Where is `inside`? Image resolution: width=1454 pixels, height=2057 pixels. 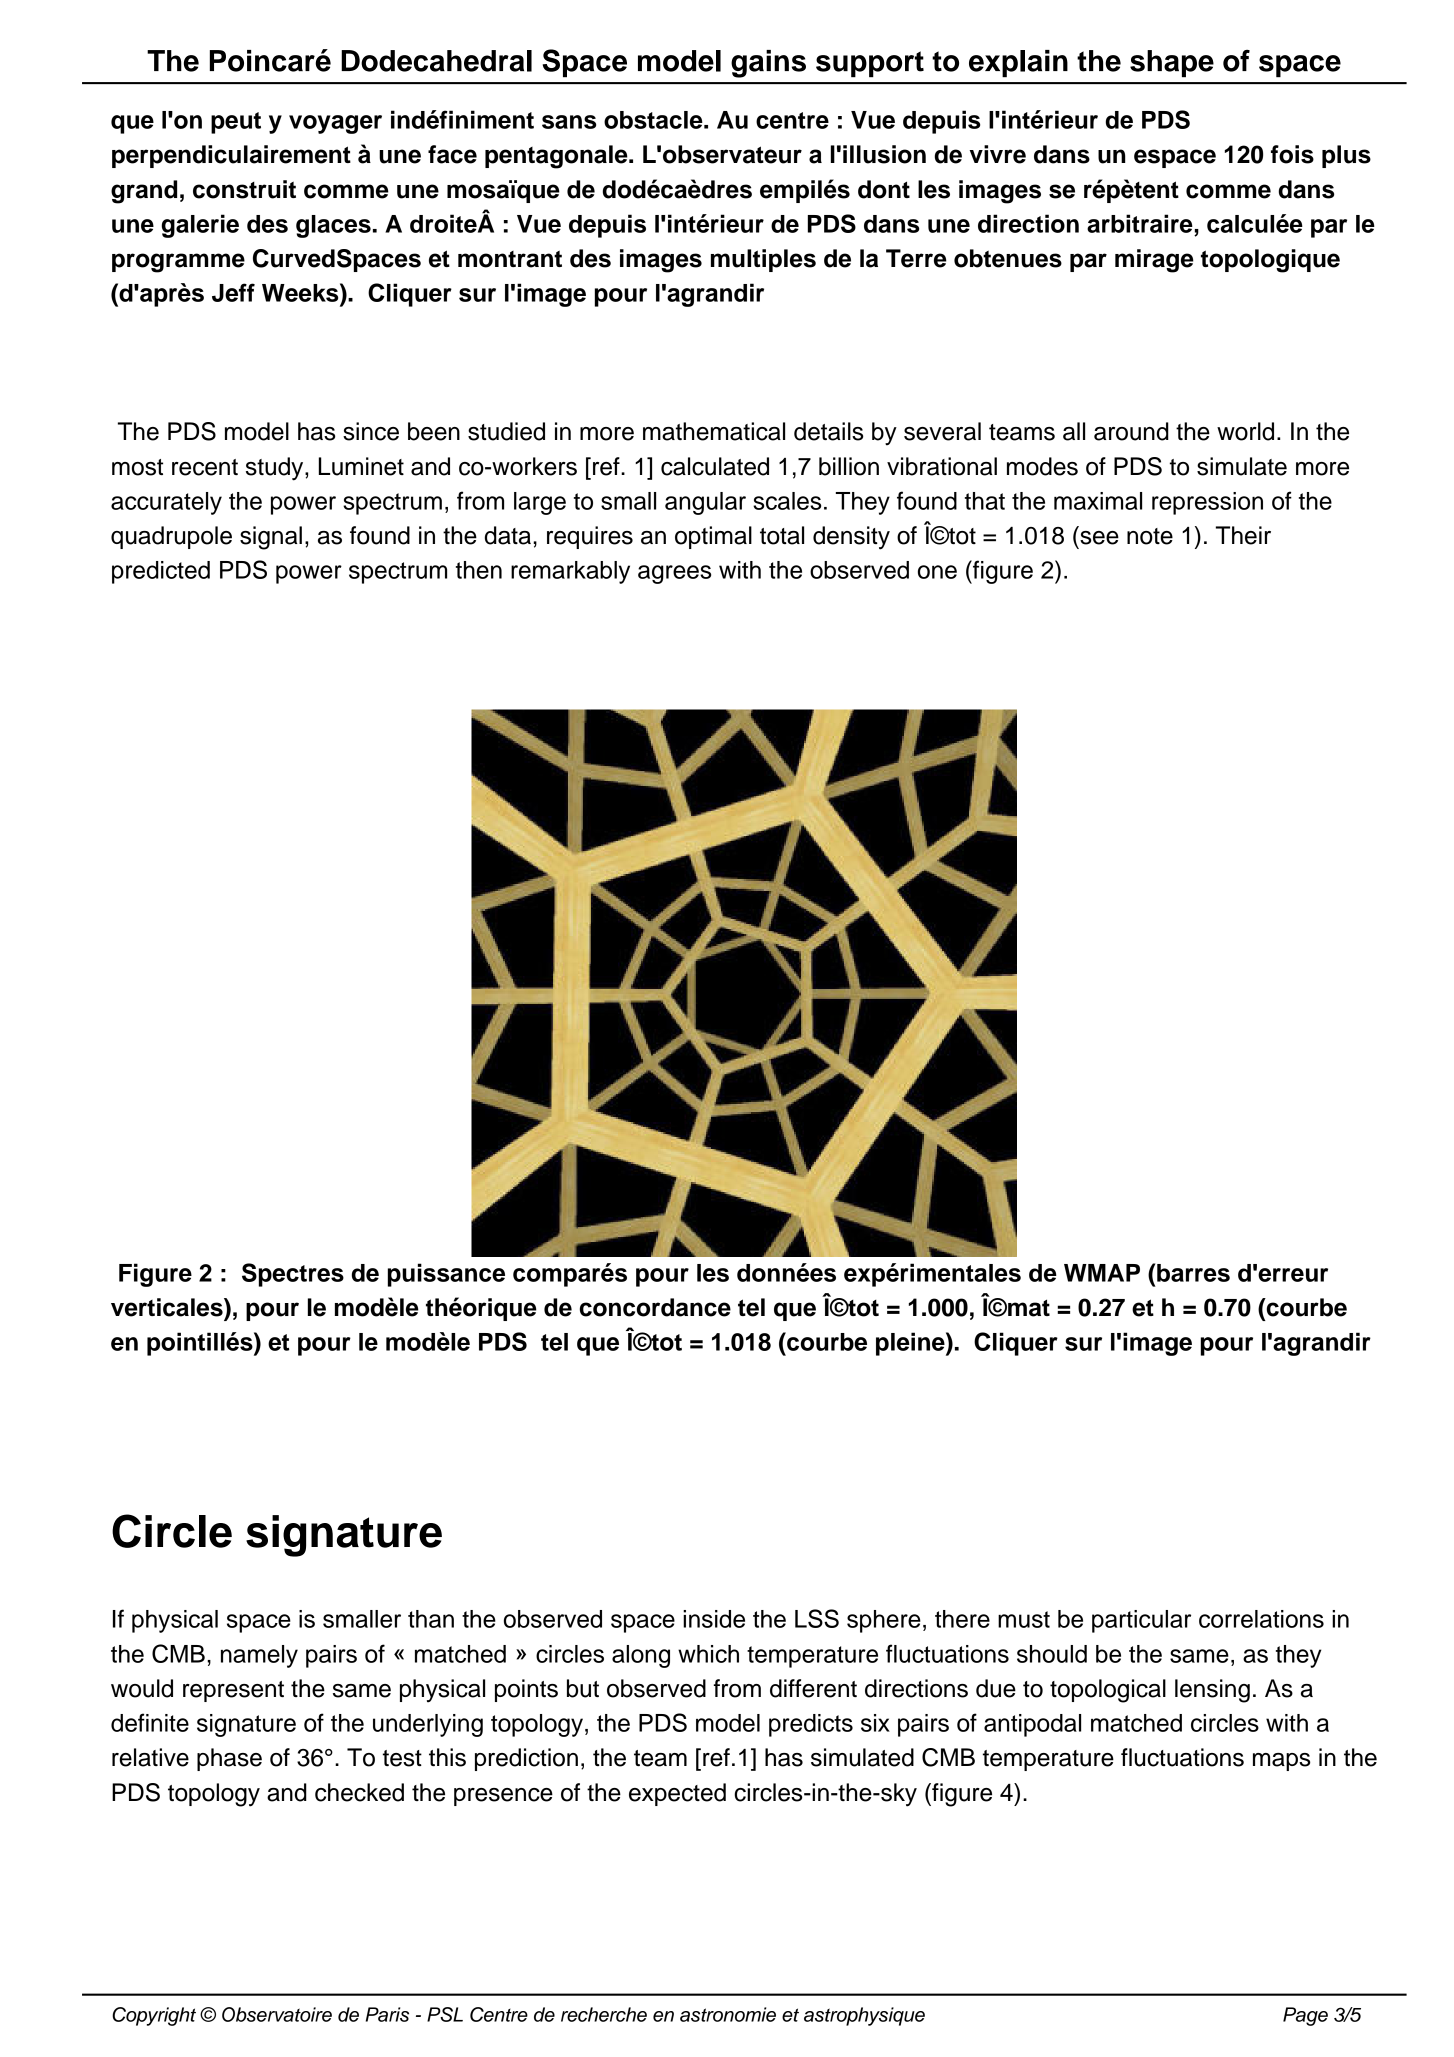
inside is located at coordinates (714, 1619).
